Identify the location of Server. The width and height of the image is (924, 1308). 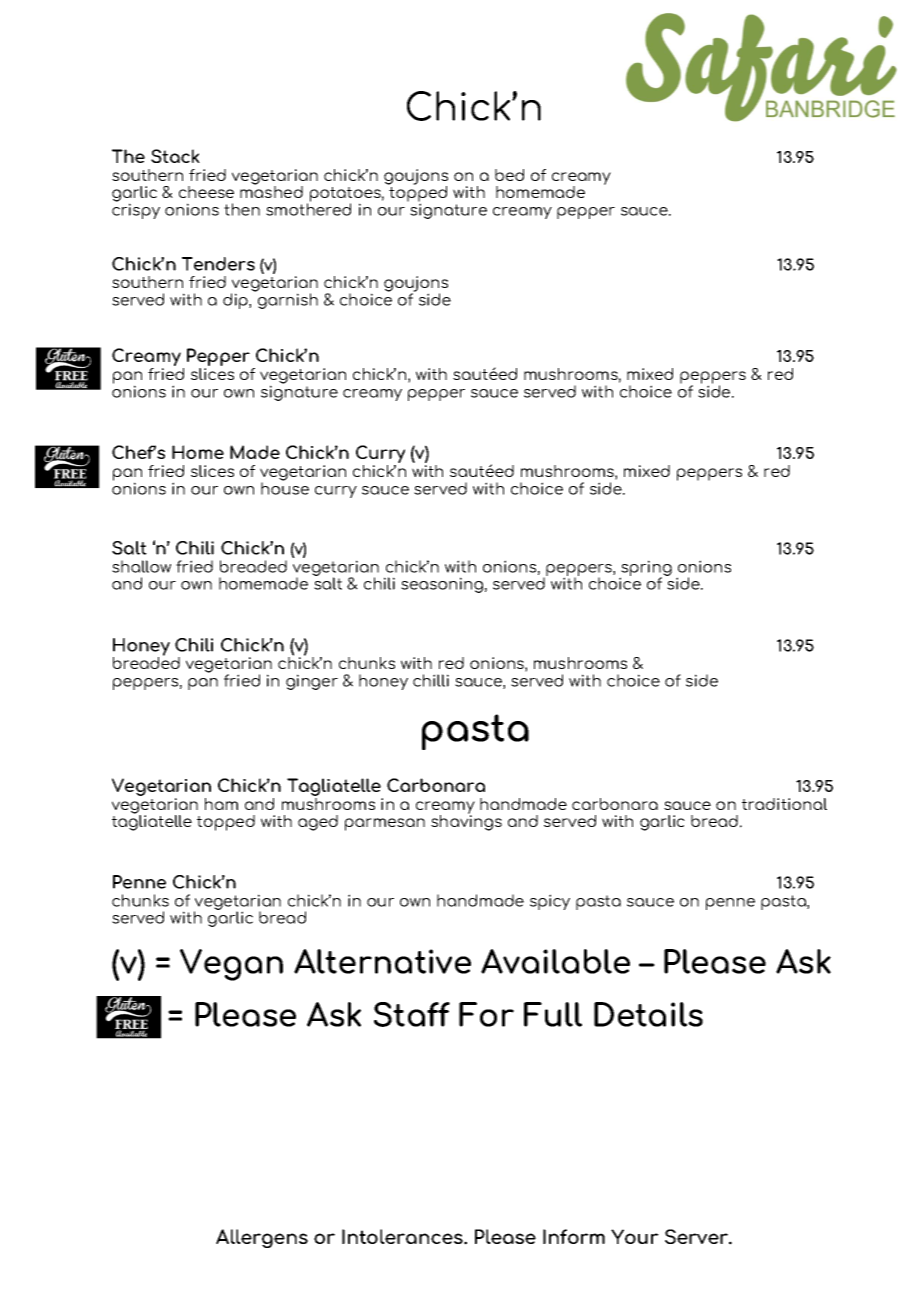
(697, 1236).
